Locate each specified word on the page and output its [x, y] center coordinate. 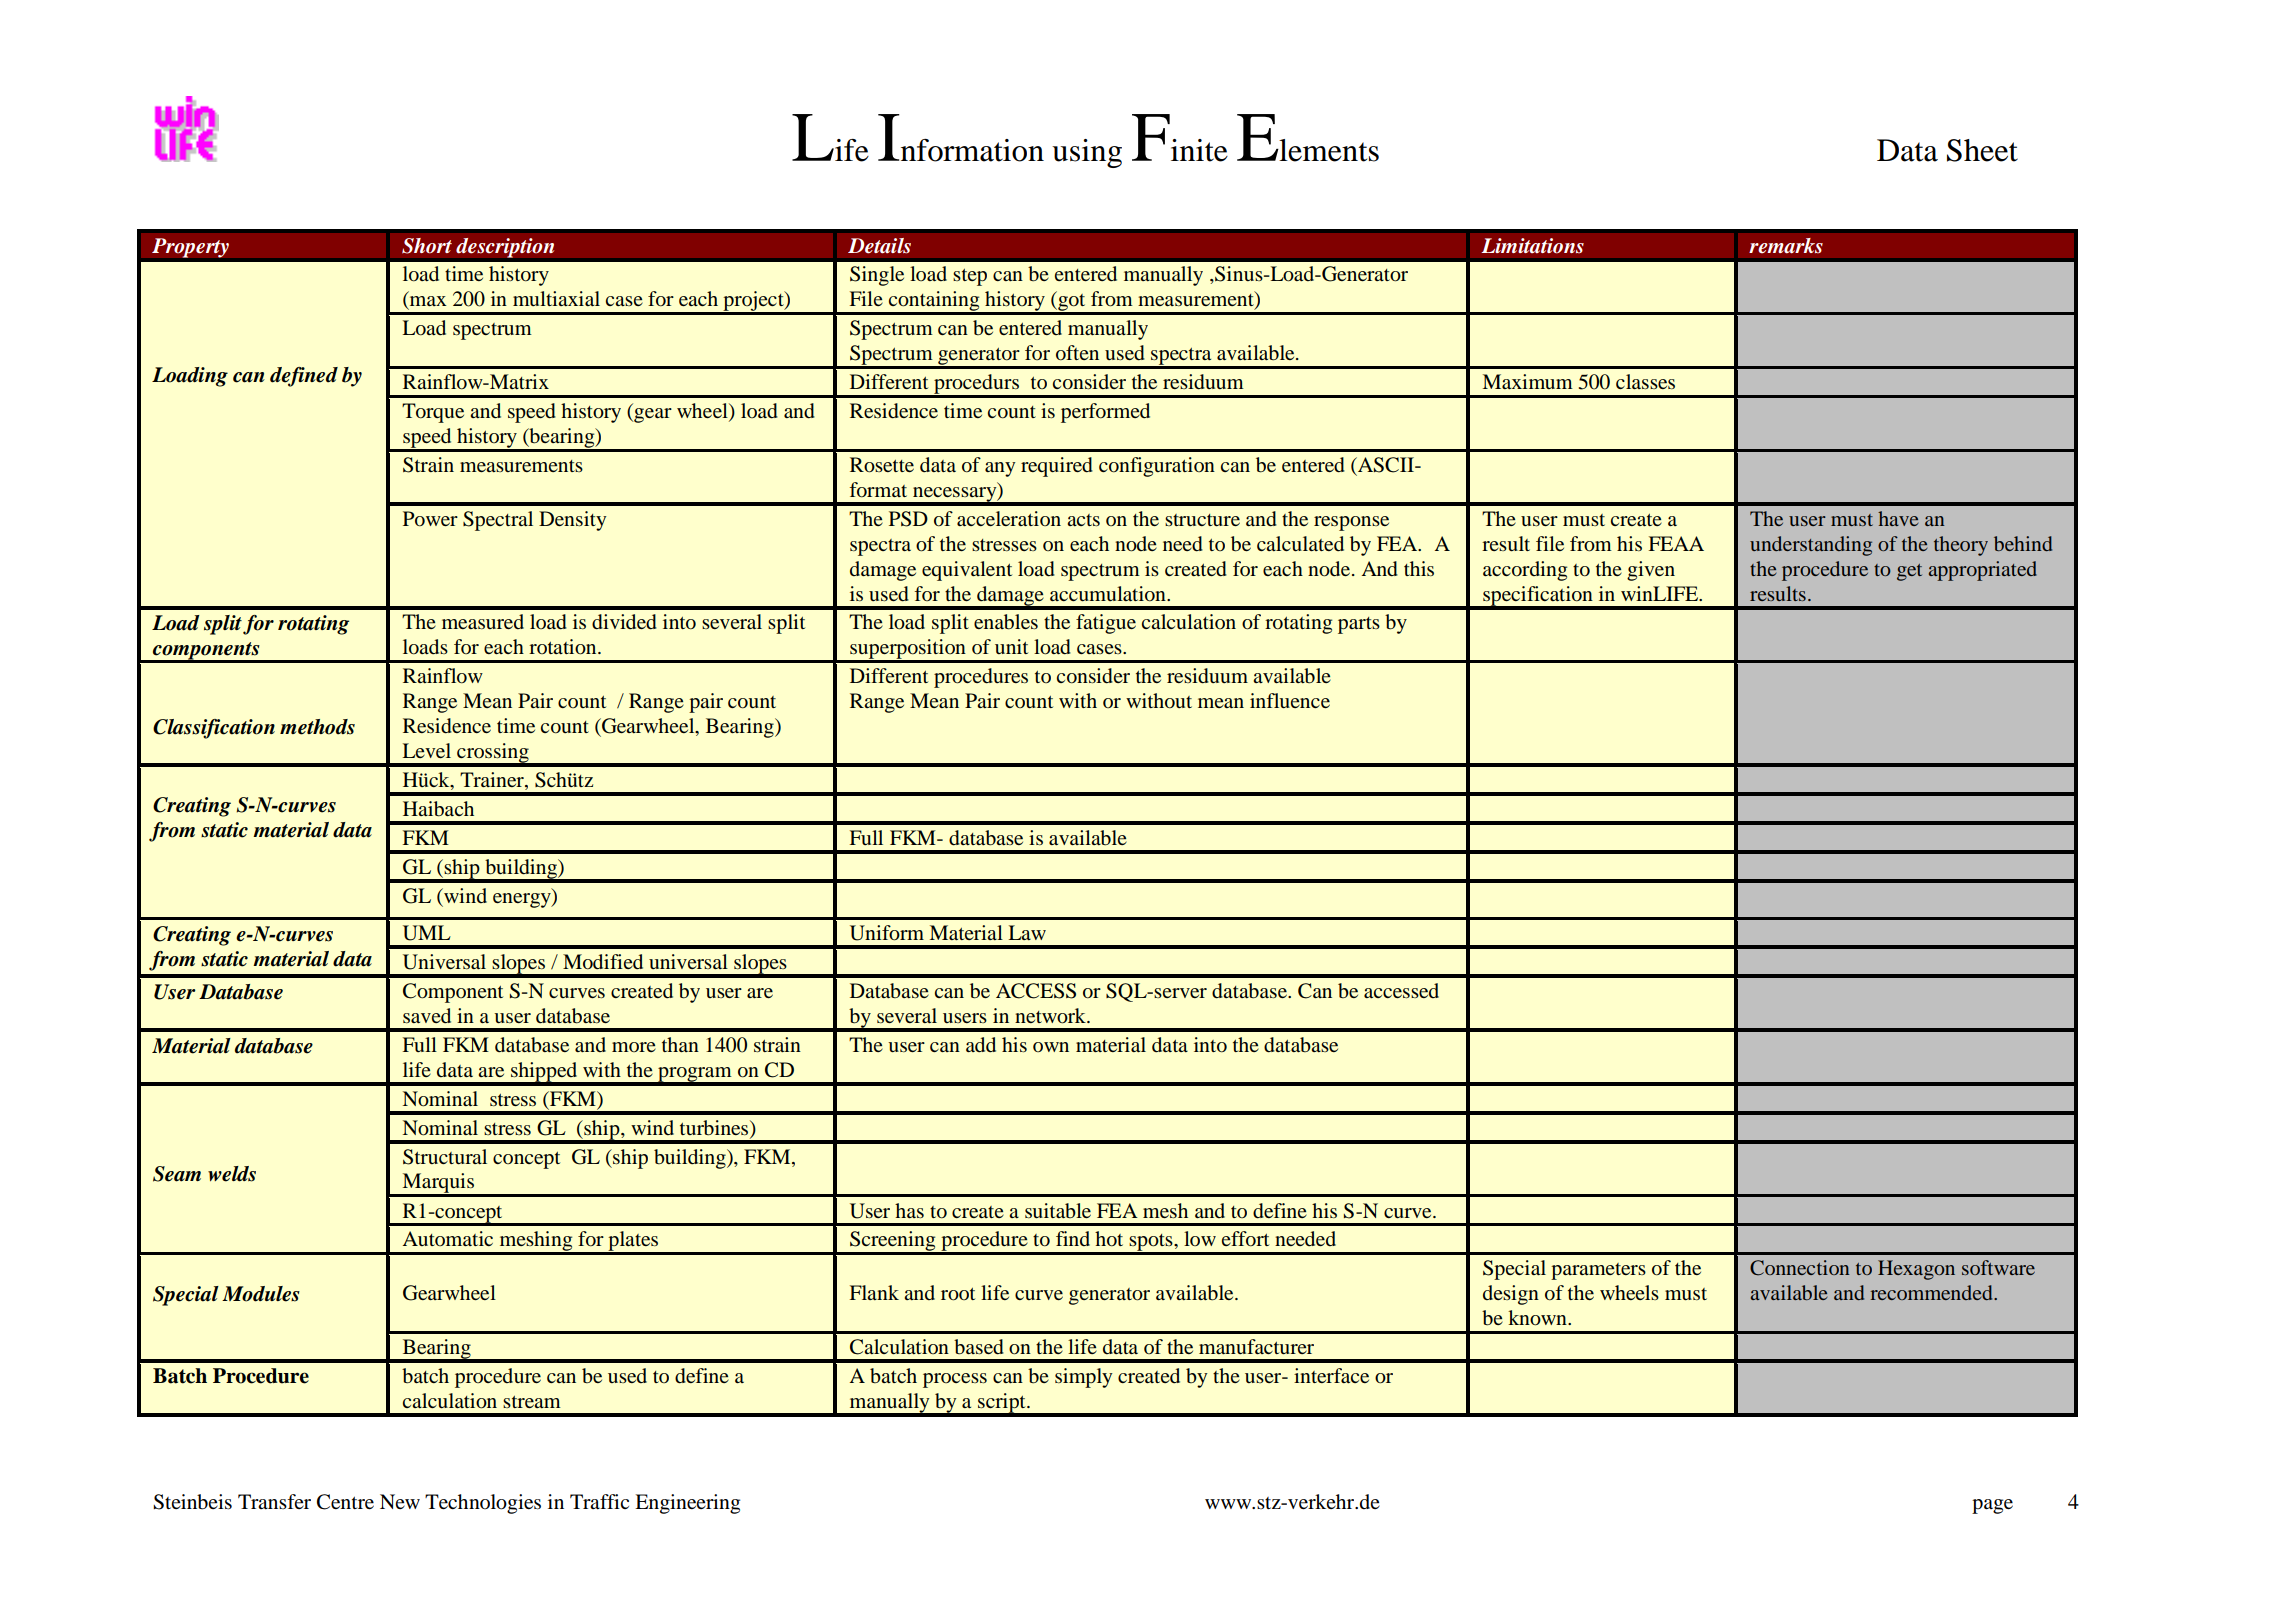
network [1051, 1016]
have [1898, 518]
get [1909, 572]
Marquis [438, 1184]
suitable [1058, 1211]
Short [427, 246]
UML [427, 933]
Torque [433, 413]
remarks [1786, 246]
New [400, 1501]
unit [1011, 646]
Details [879, 246]
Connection [1800, 1268]
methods [317, 727]
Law [1027, 932]
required [1057, 467]
